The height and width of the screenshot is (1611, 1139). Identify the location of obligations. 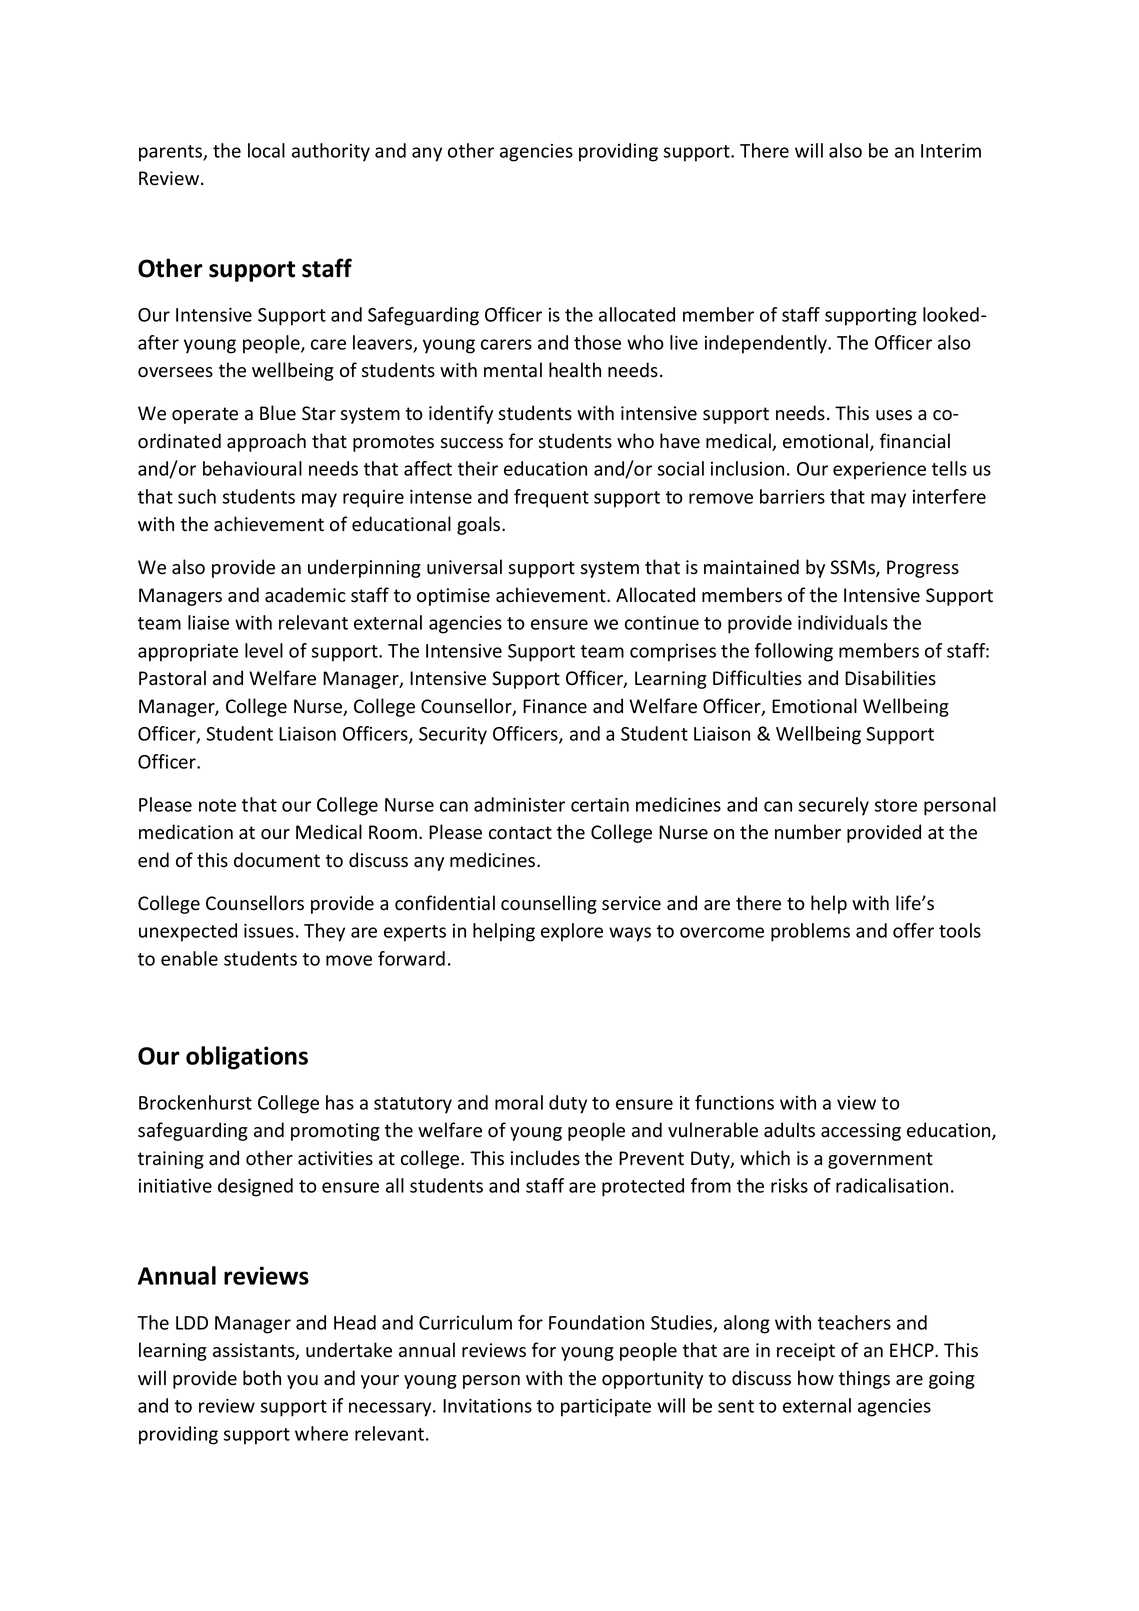
(247, 1058).
